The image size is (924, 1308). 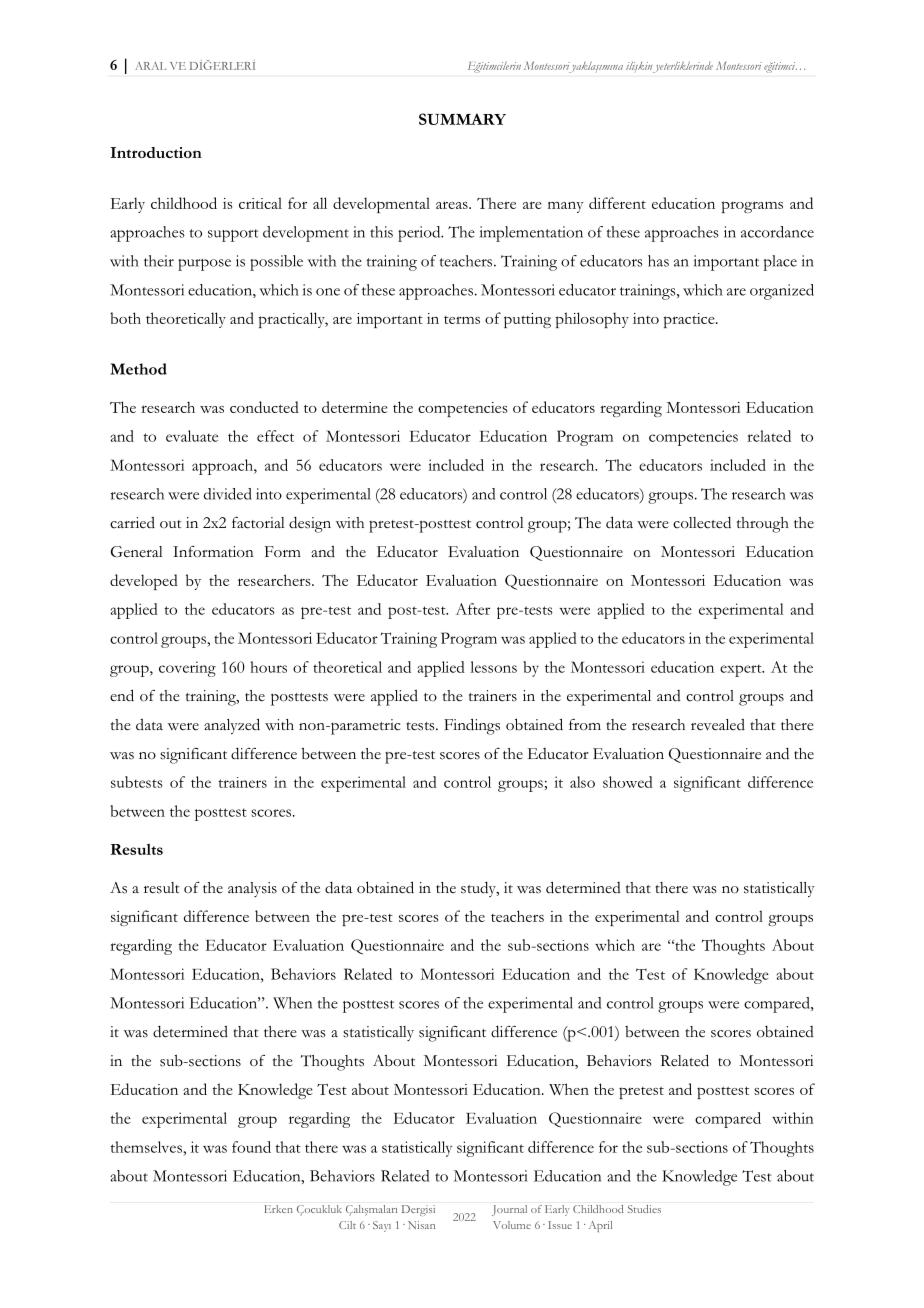 I want to click on Studies, so click(x=644, y=1209).
